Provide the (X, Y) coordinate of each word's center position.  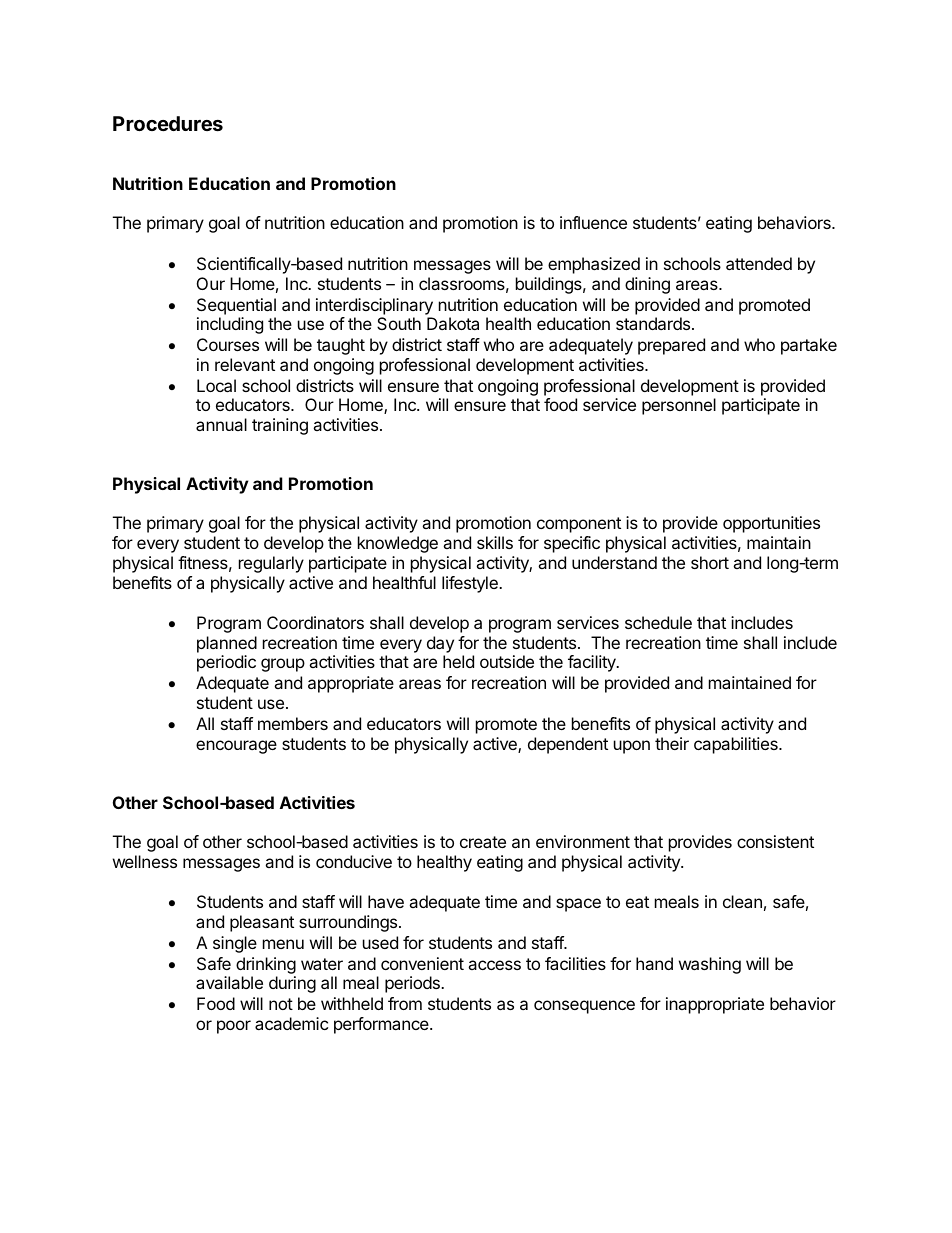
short (710, 562)
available (229, 982)
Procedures (168, 123)
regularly (271, 564)
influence (593, 222)
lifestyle (471, 584)
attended (759, 263)
